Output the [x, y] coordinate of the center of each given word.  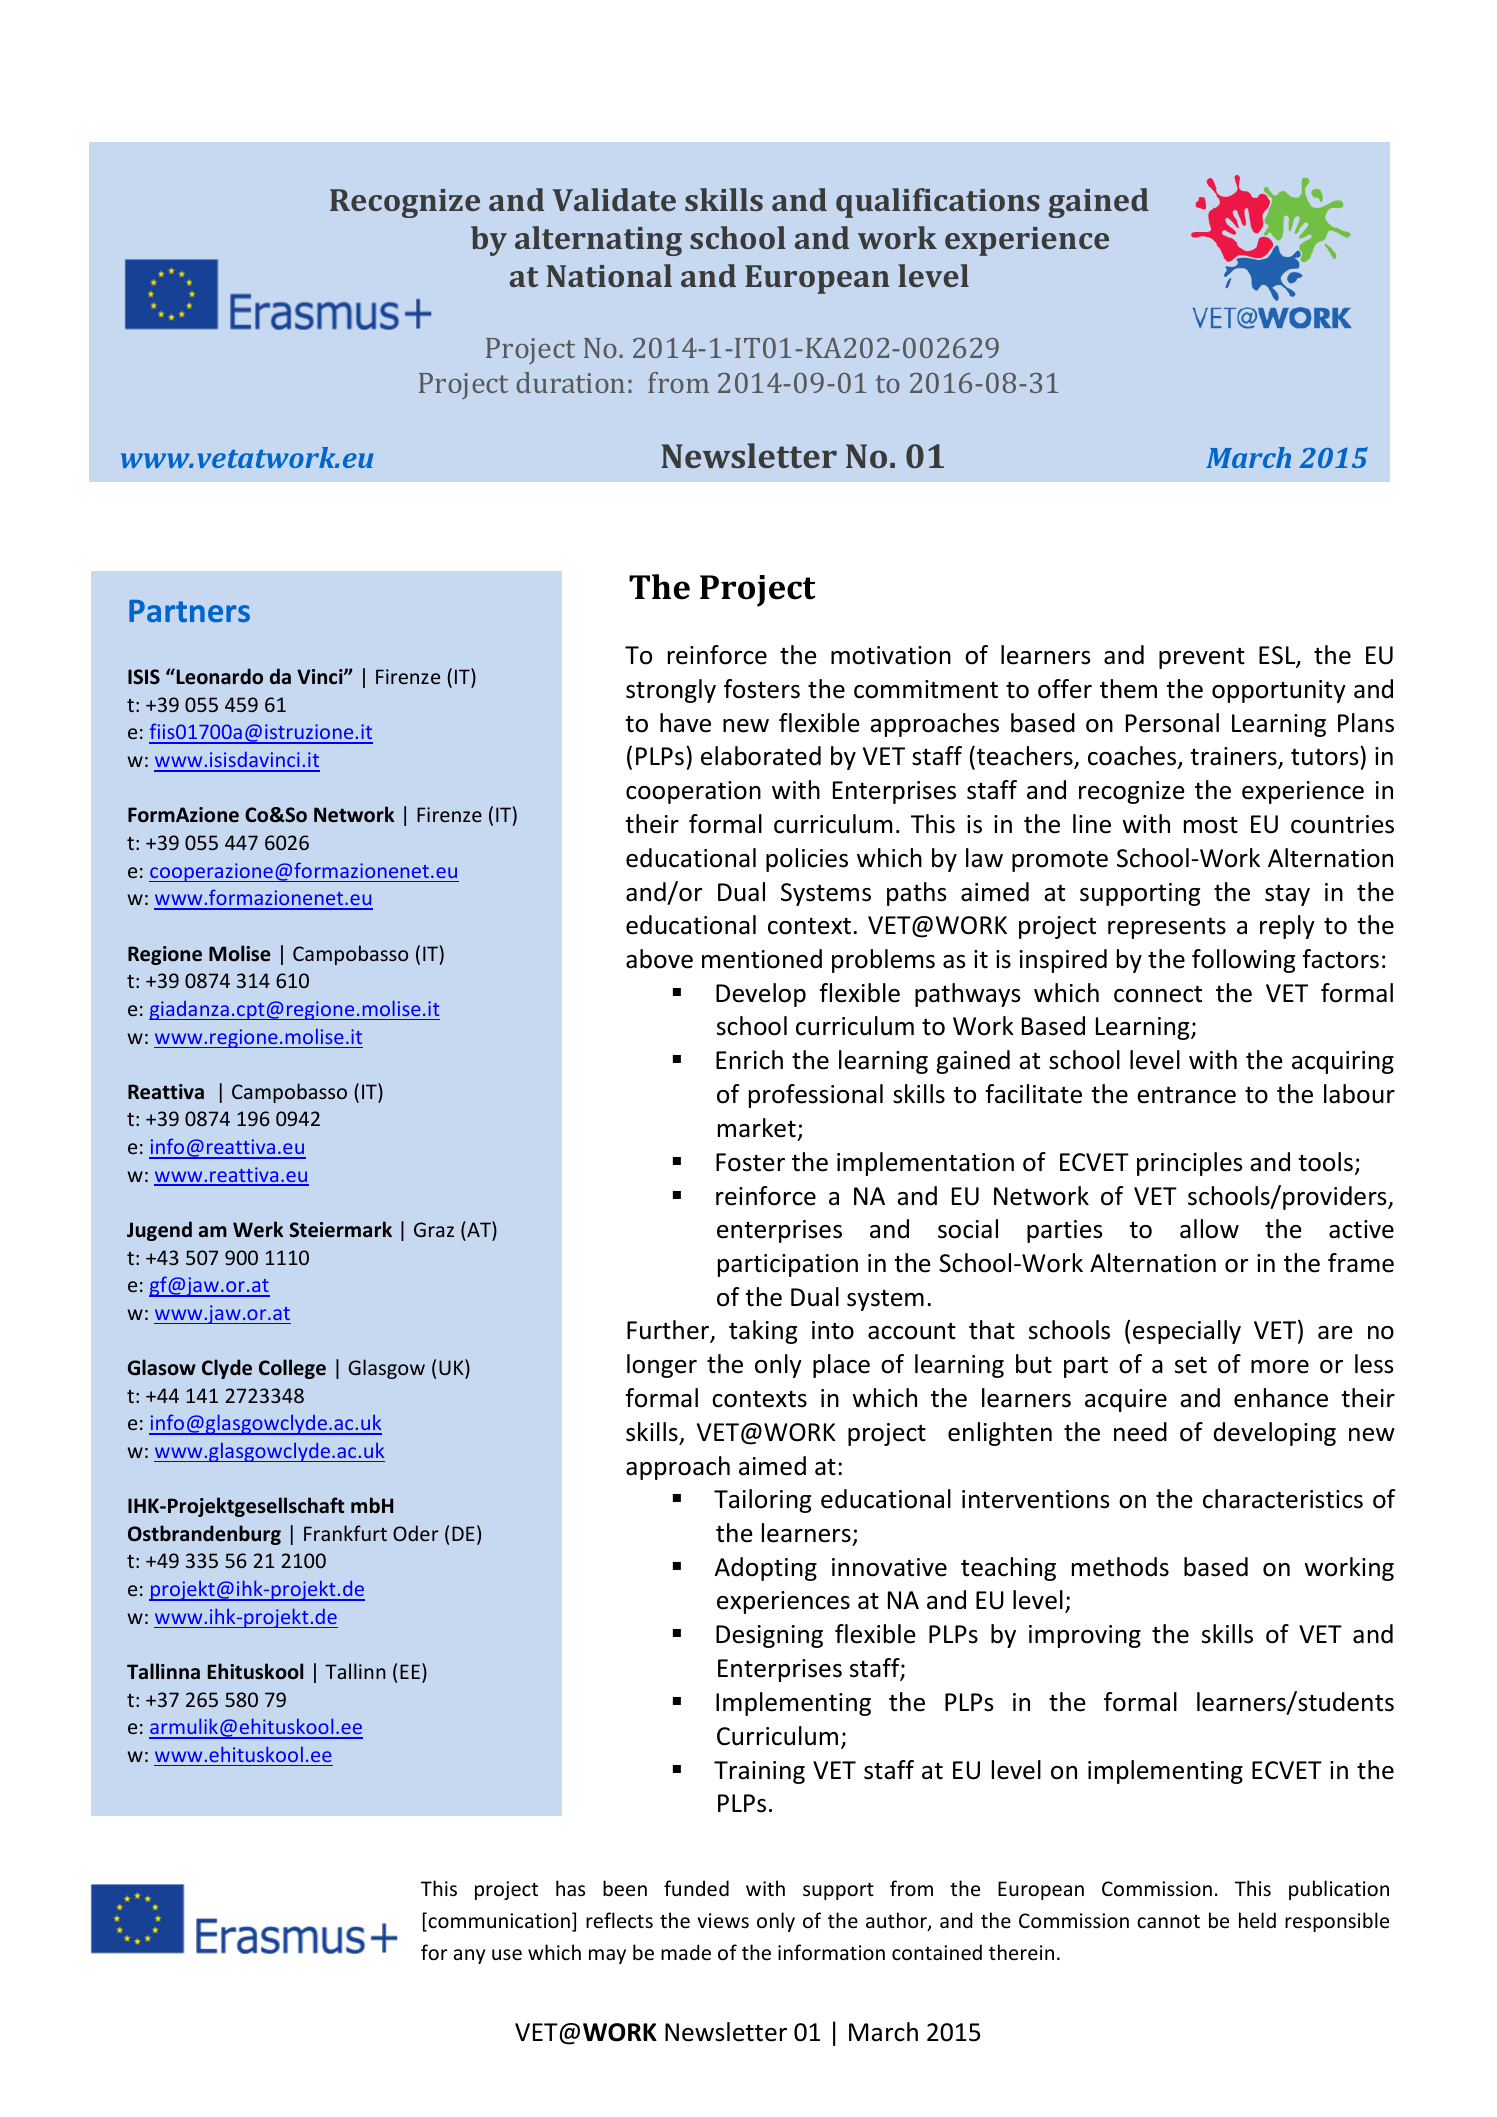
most [1211, 825]
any [469, 1956]
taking [763, 1332]
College [292, 1369]
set [1191, 1365]
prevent [1202, 658]
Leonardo [218, 676]
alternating [598, 241]
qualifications [938, 203]
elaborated [761, 756]
